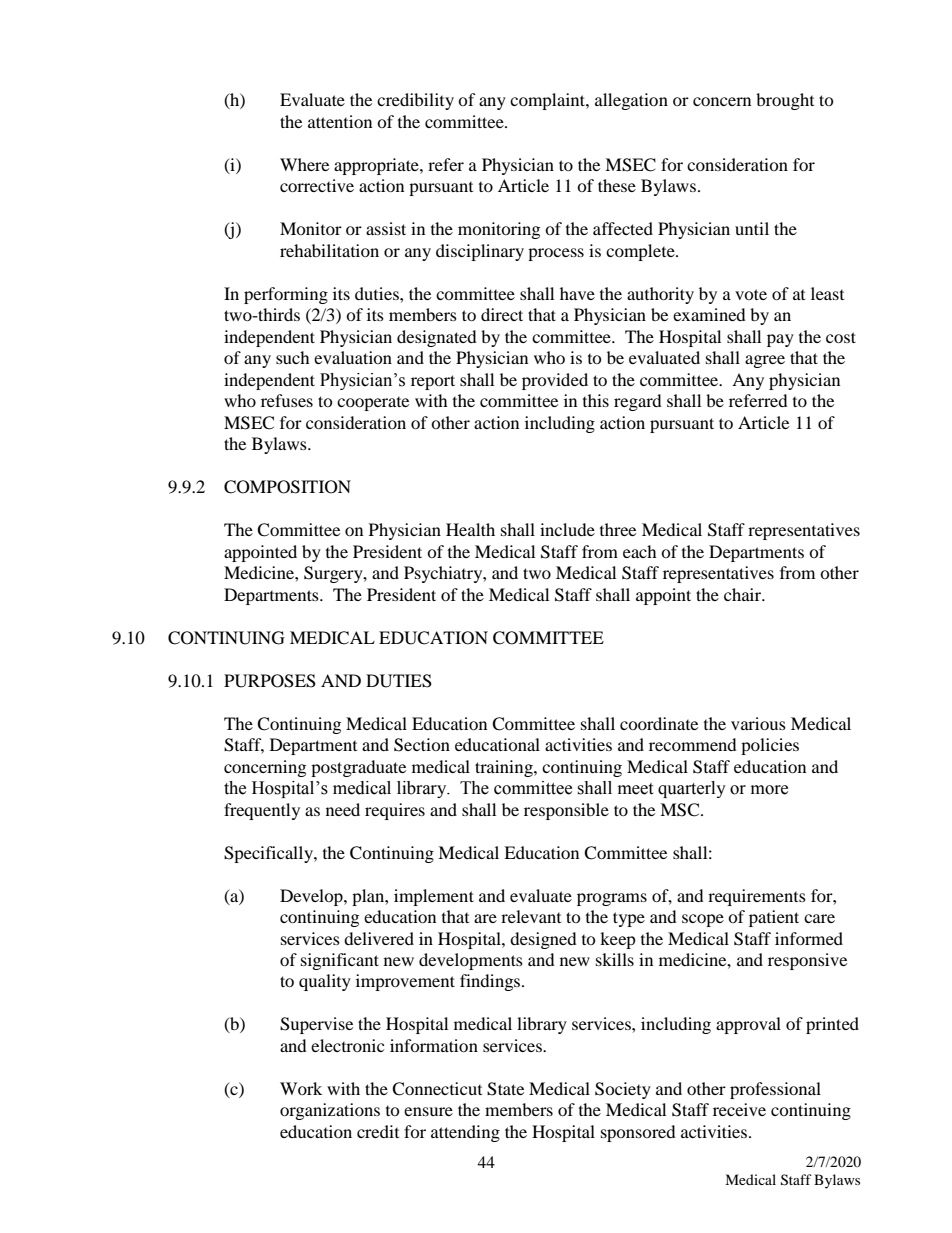 Image resolution: width=952 pixels, height=1233 pixels. What do you see at coordinates (567, 529) in the screenshot?
I see `include` at bounding box center [567, 529].
